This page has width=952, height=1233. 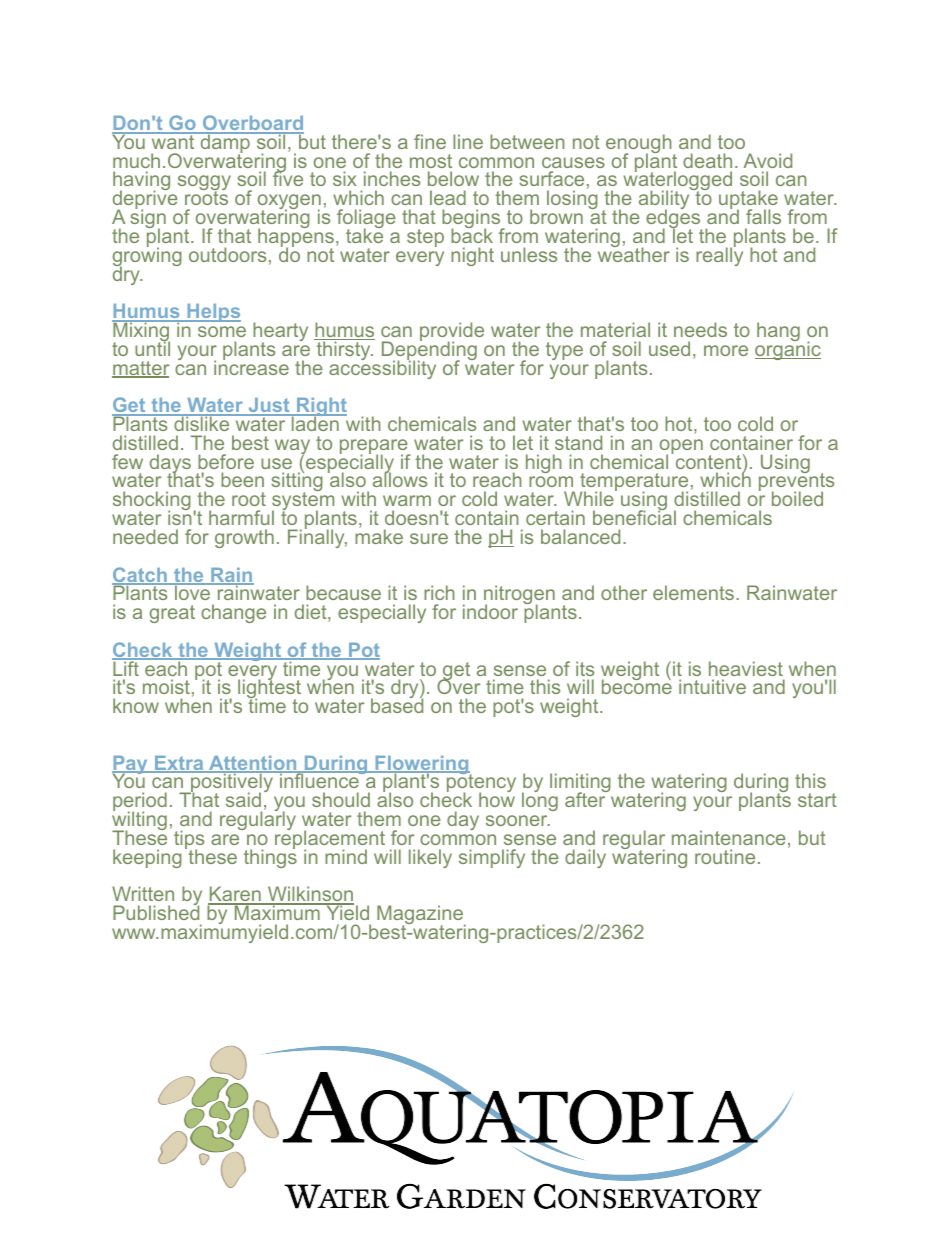 What do you see at coordinates (235, 895) in the page?
I see `Karen` at bounding box center [235, 895].
